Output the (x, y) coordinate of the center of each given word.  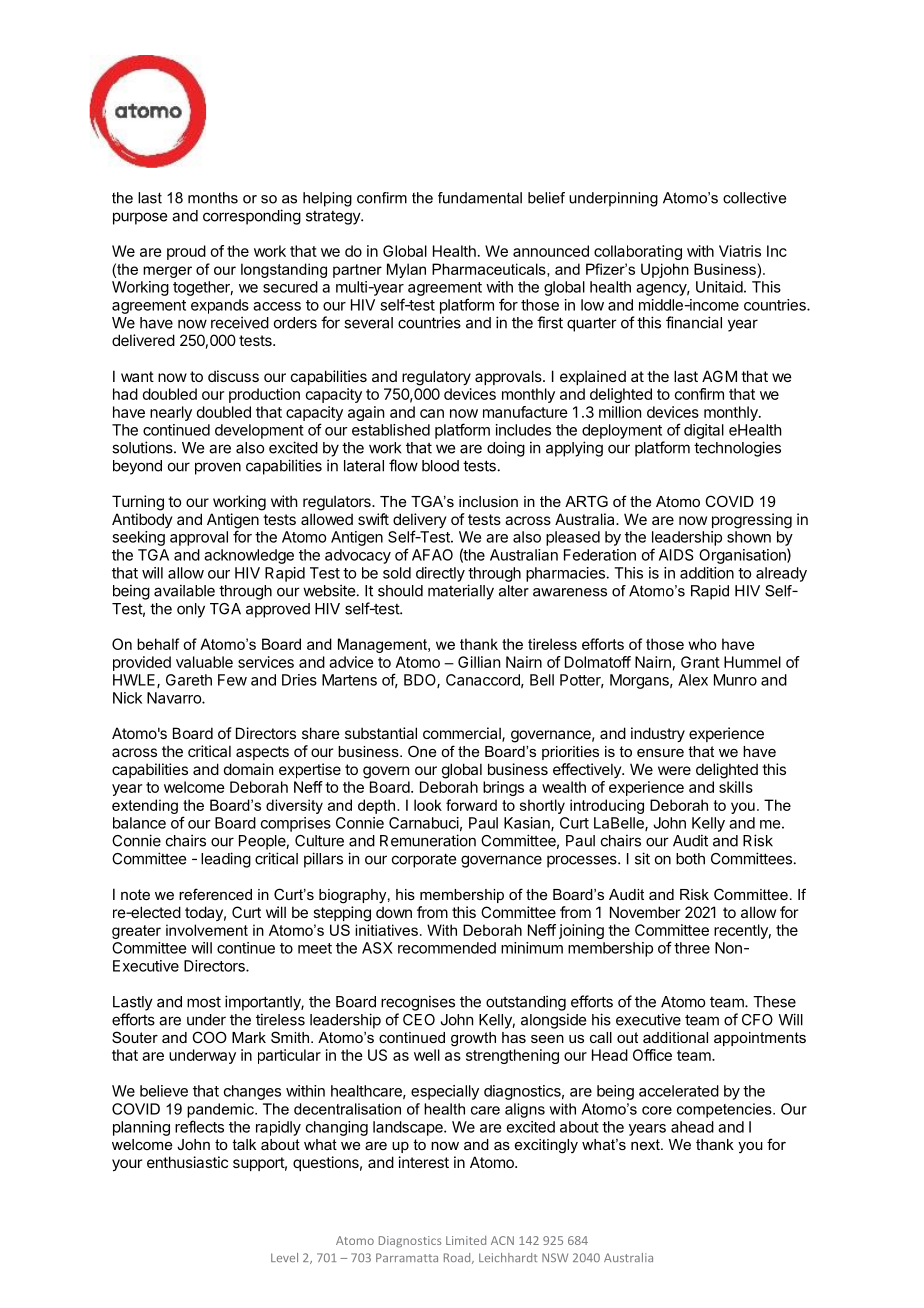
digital (704, 431)
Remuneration (428, 840)
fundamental (480, 198)
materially (461, 592)
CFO (757, 1020)
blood (440, 466)
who (702, 644)
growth (473, 1039)
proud (186, 252)
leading (226, 860)
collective (754, 198)
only (191, 610)
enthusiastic (187, 1162)
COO (209, 1037)
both (690, 859)
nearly (171, 413)
